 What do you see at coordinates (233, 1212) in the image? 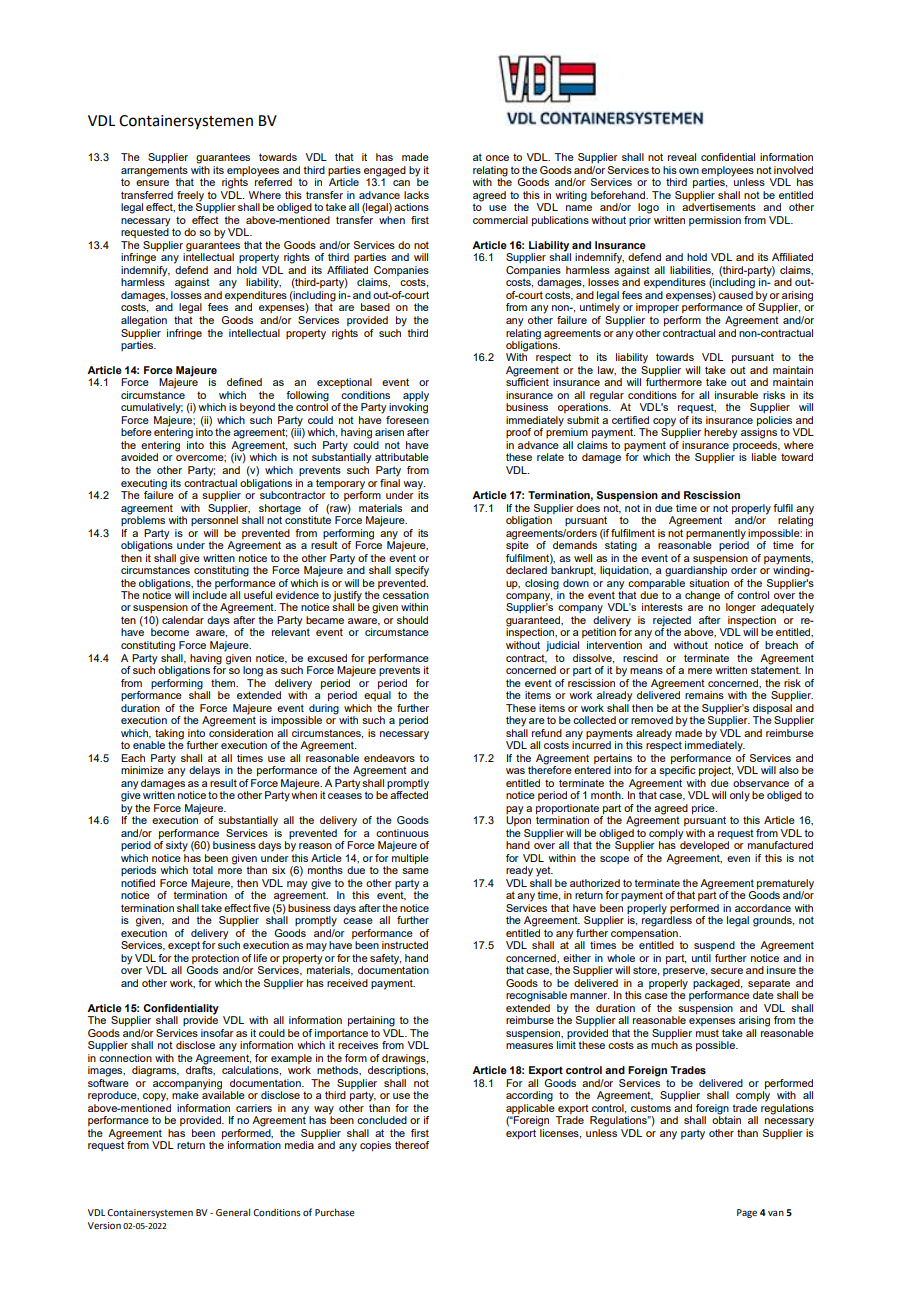
I see `General` at bounding box center [233, 1212].
